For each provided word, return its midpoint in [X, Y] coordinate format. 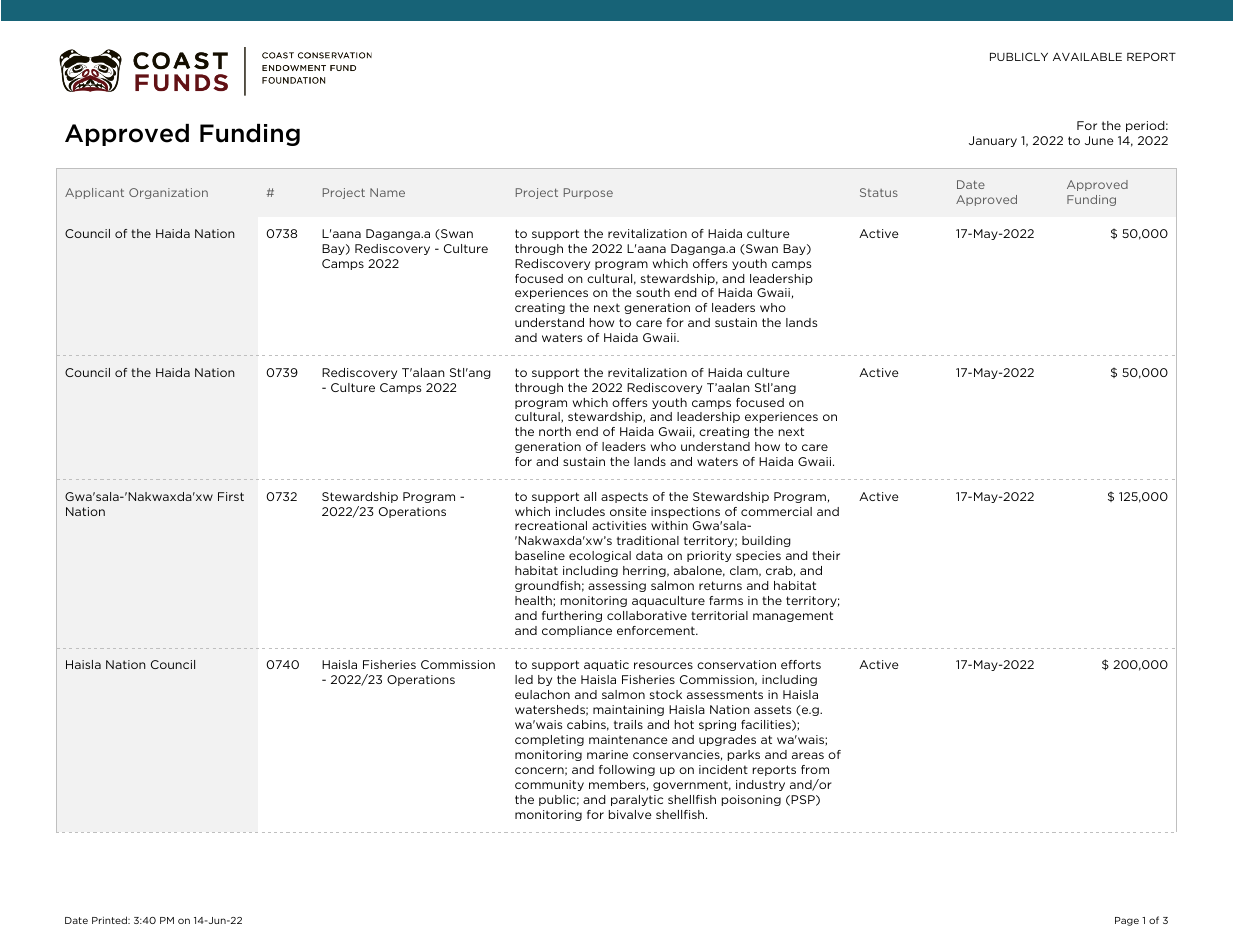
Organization [168, 193]
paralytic [637, 800]
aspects [624, 497]
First [231, 496]
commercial [776, 511]
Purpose [588, 193]
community [549, 785]
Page [1127, 921]
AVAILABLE [1087, 57]
